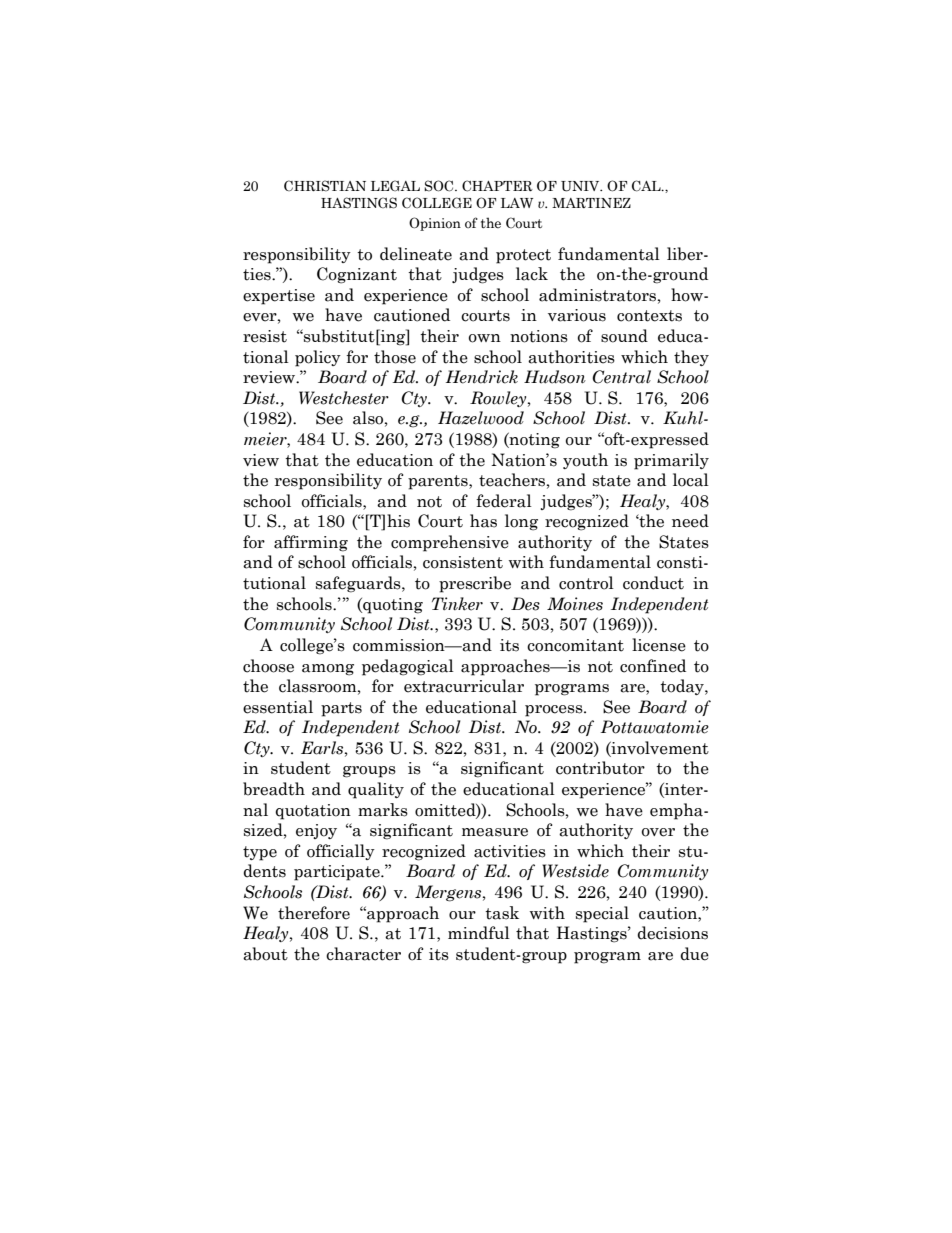 Image resolution: width=952 pixels, height=1233 pixels. Describe the element at coordinates (463, 562) in the screenshot. I see `consistent` at that location.
